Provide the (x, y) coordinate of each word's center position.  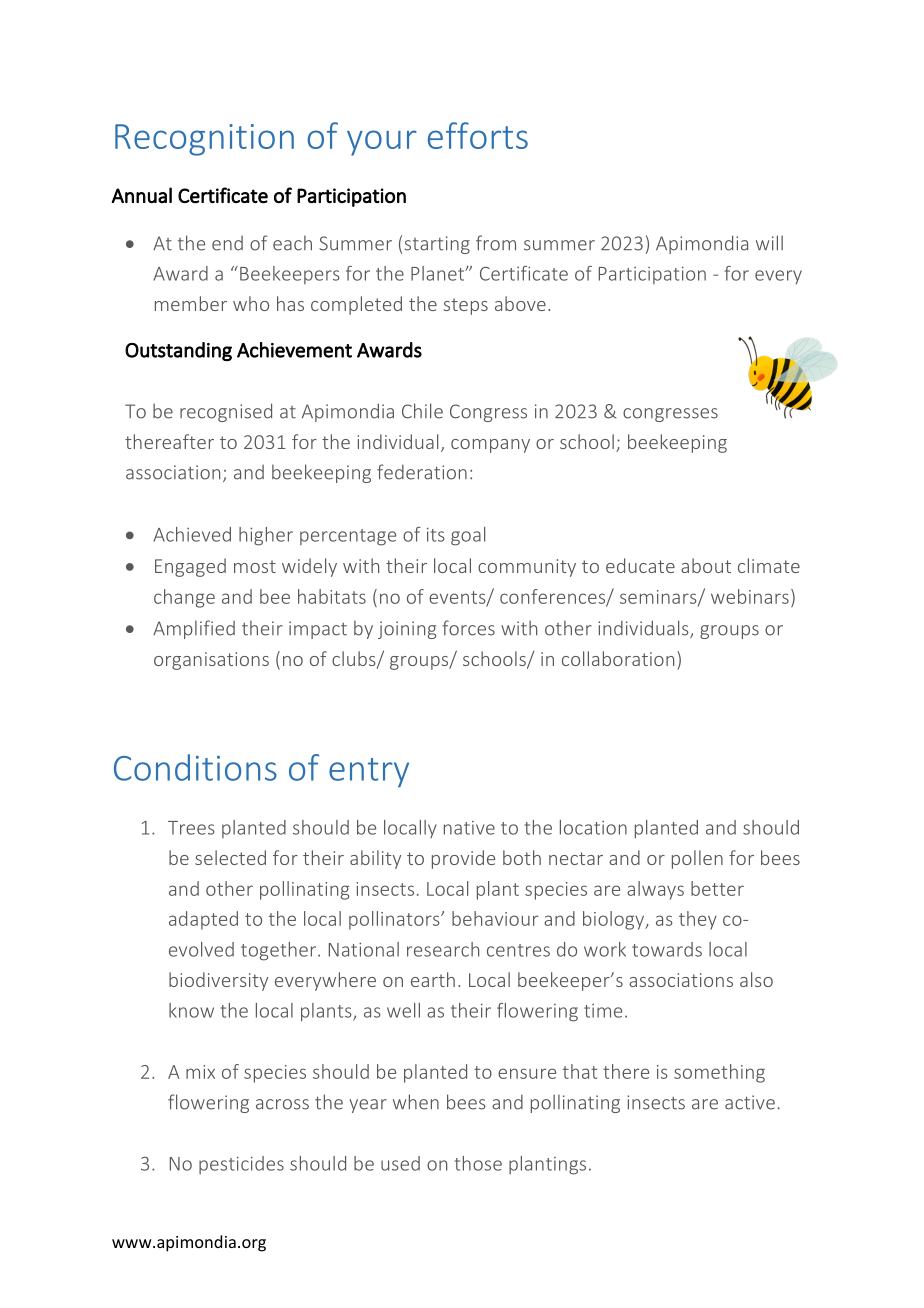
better (717, 888)
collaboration (618, 658)
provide (463, 859)
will (769, 243)
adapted (203, 920)
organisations (211, 661)
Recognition (204, 140)
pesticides (241, 1165)
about (706, 565)
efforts (478, 135)
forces (468, 628)
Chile (422, 411)
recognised (226, 412)
